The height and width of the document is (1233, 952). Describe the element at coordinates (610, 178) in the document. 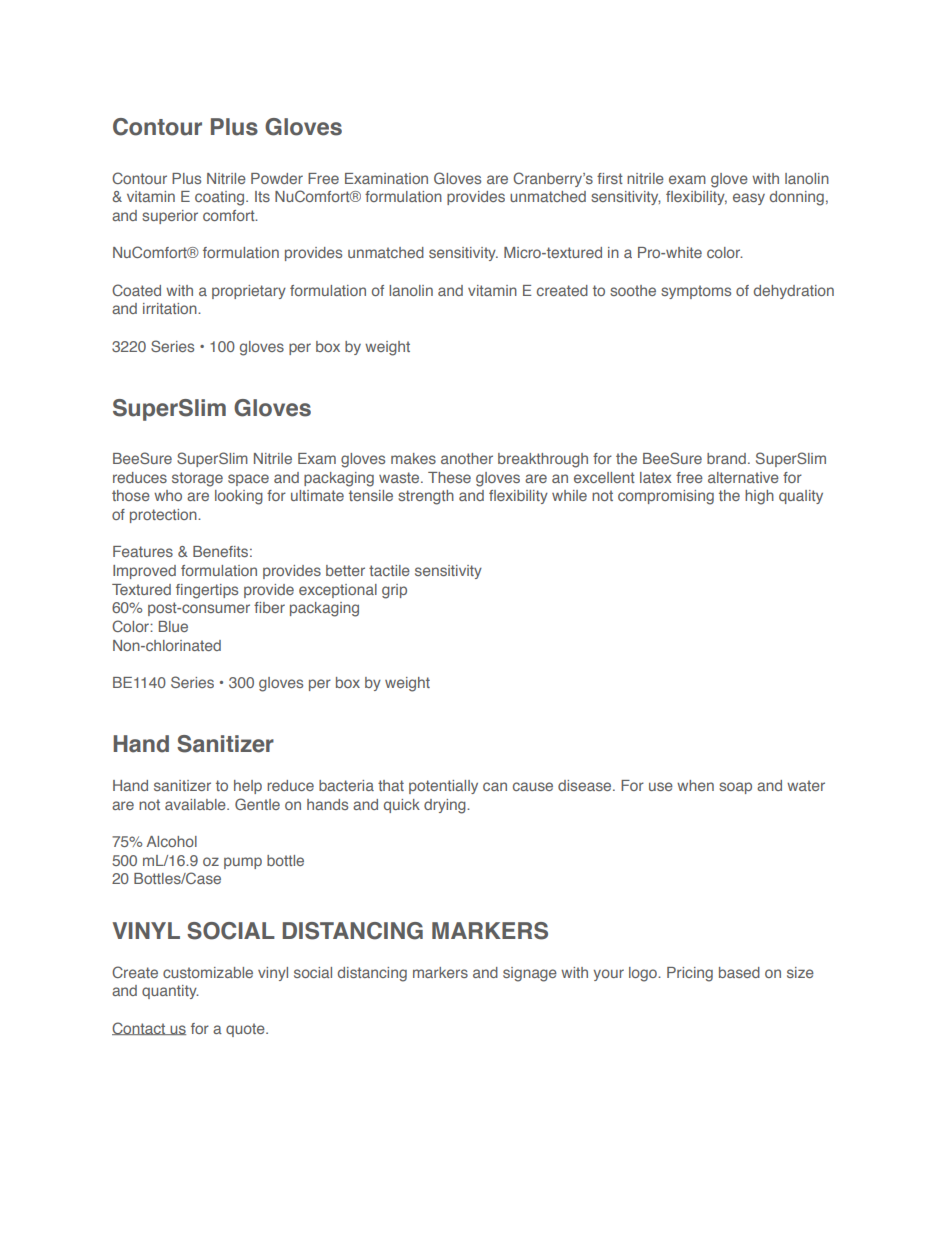

I see `first` at that location.
